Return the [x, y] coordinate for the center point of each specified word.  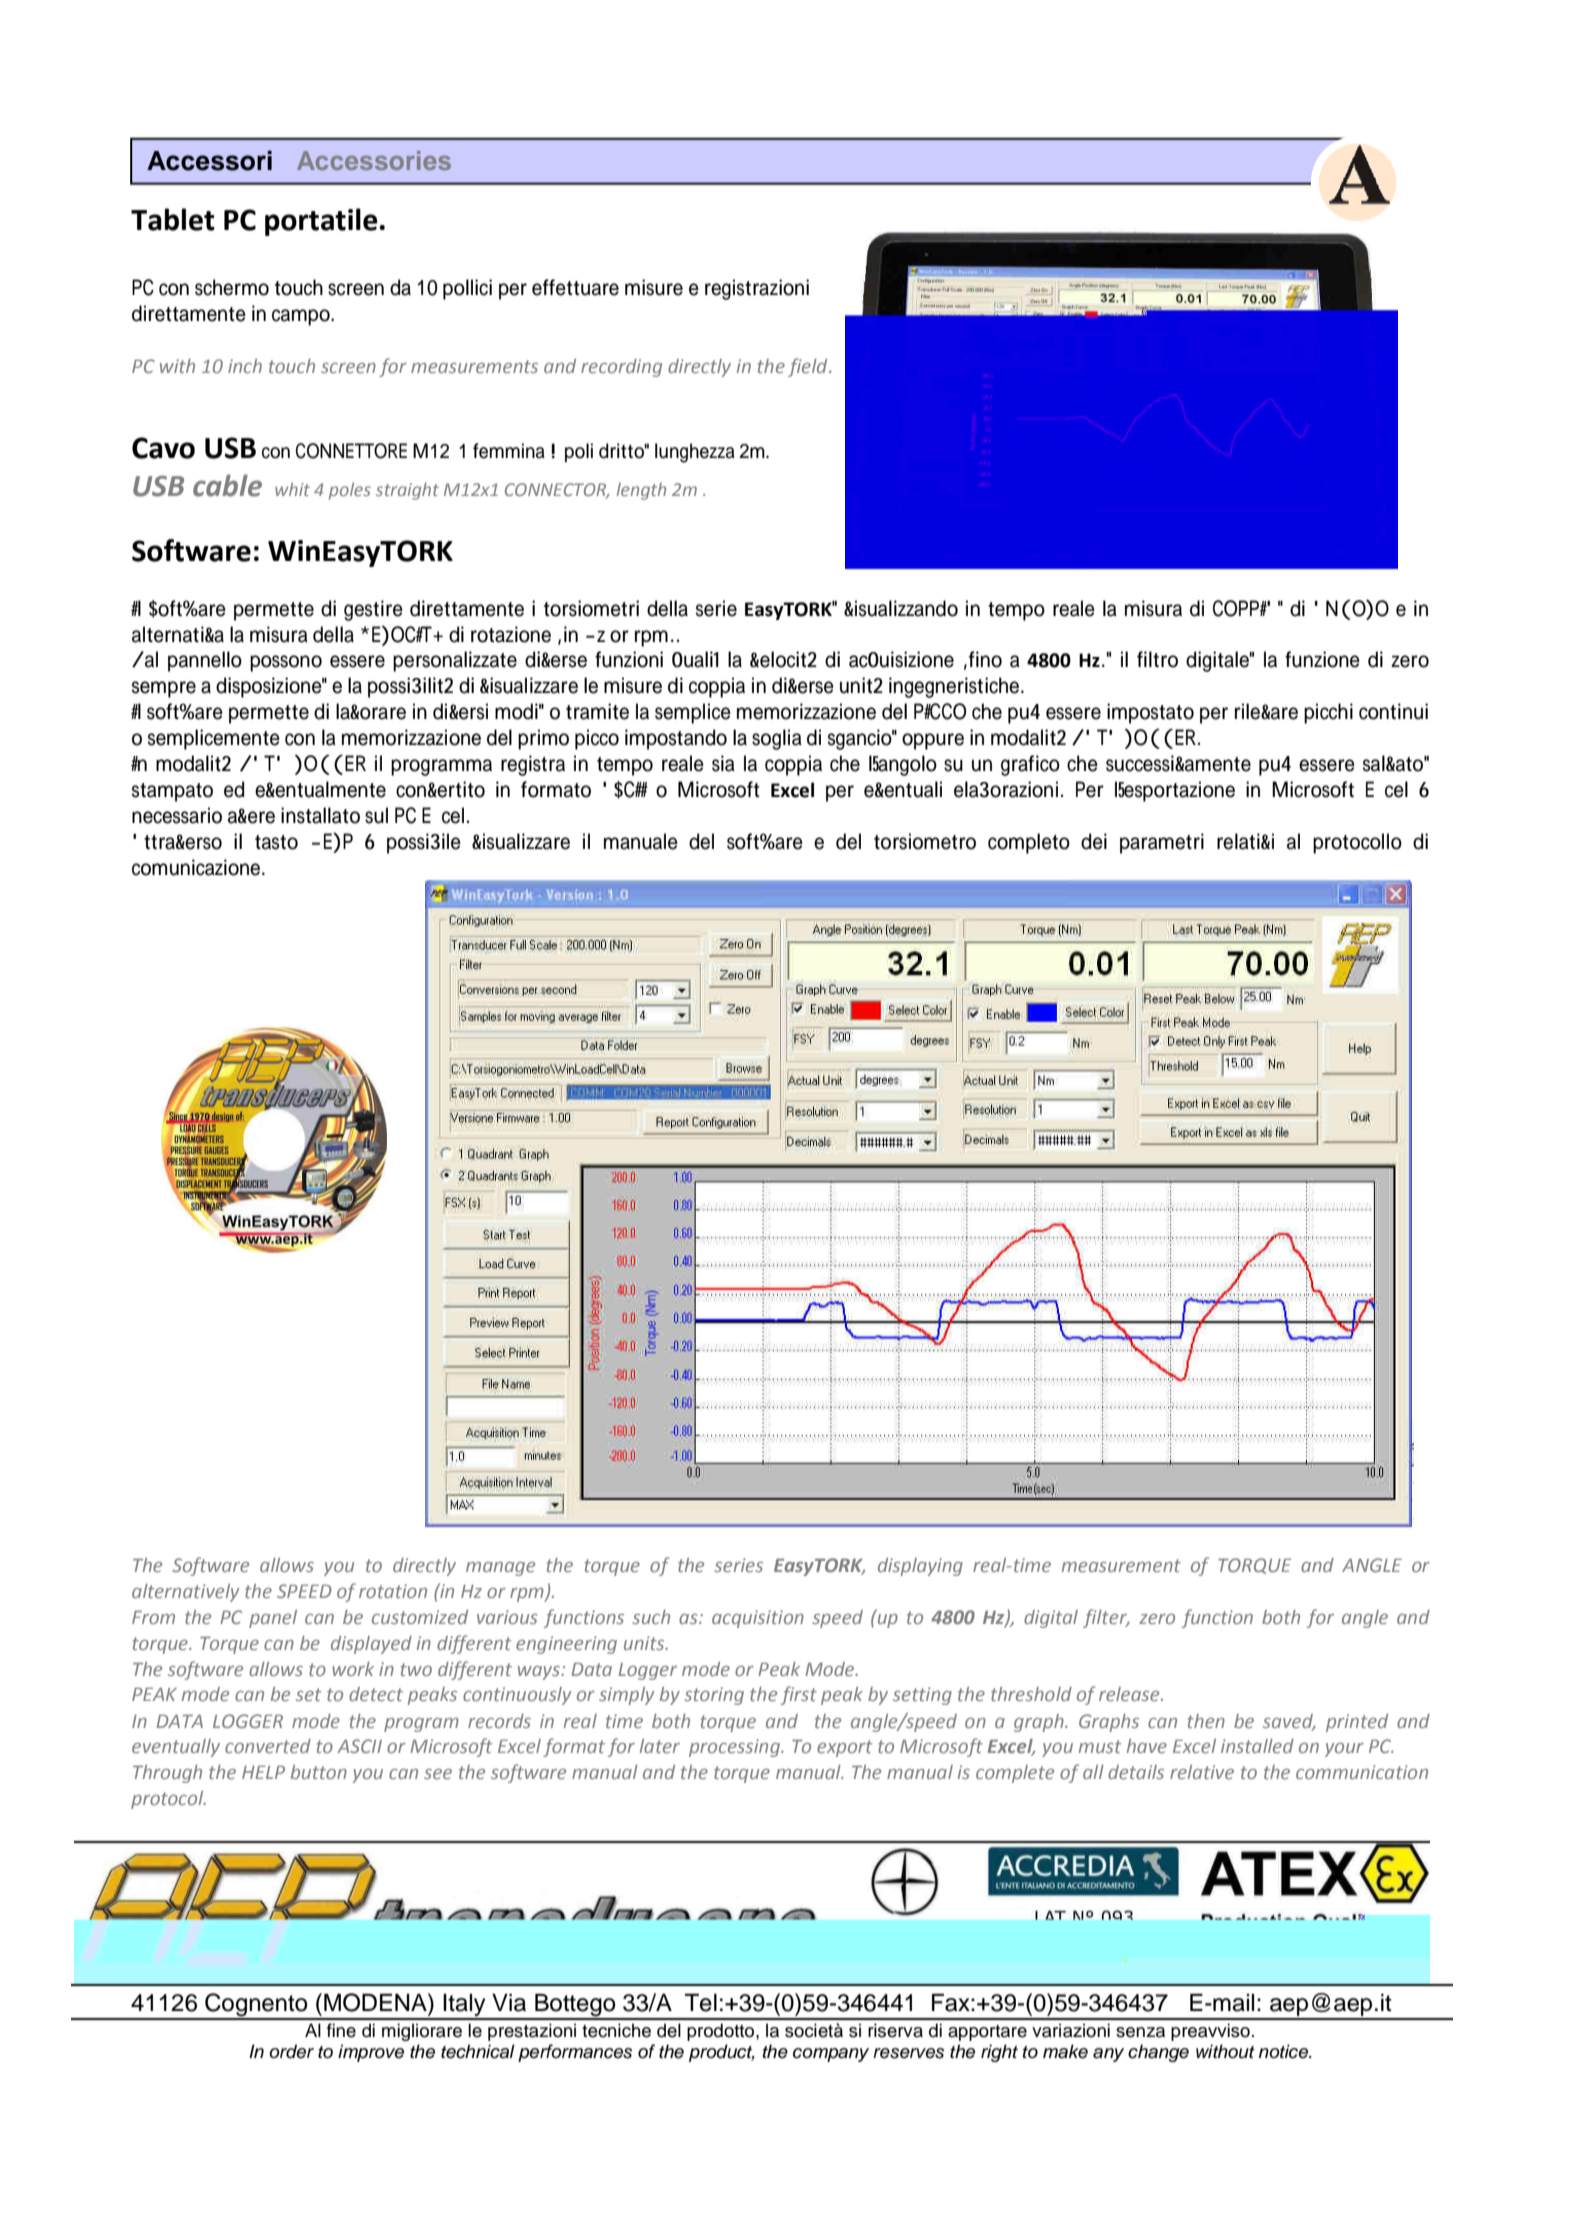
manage [500, 1569]
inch [245, 366]
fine [341, 2030]
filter [1106, 1618]
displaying [920, 1567]
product [722, 2053]
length [641, 491]
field [809, 367]
